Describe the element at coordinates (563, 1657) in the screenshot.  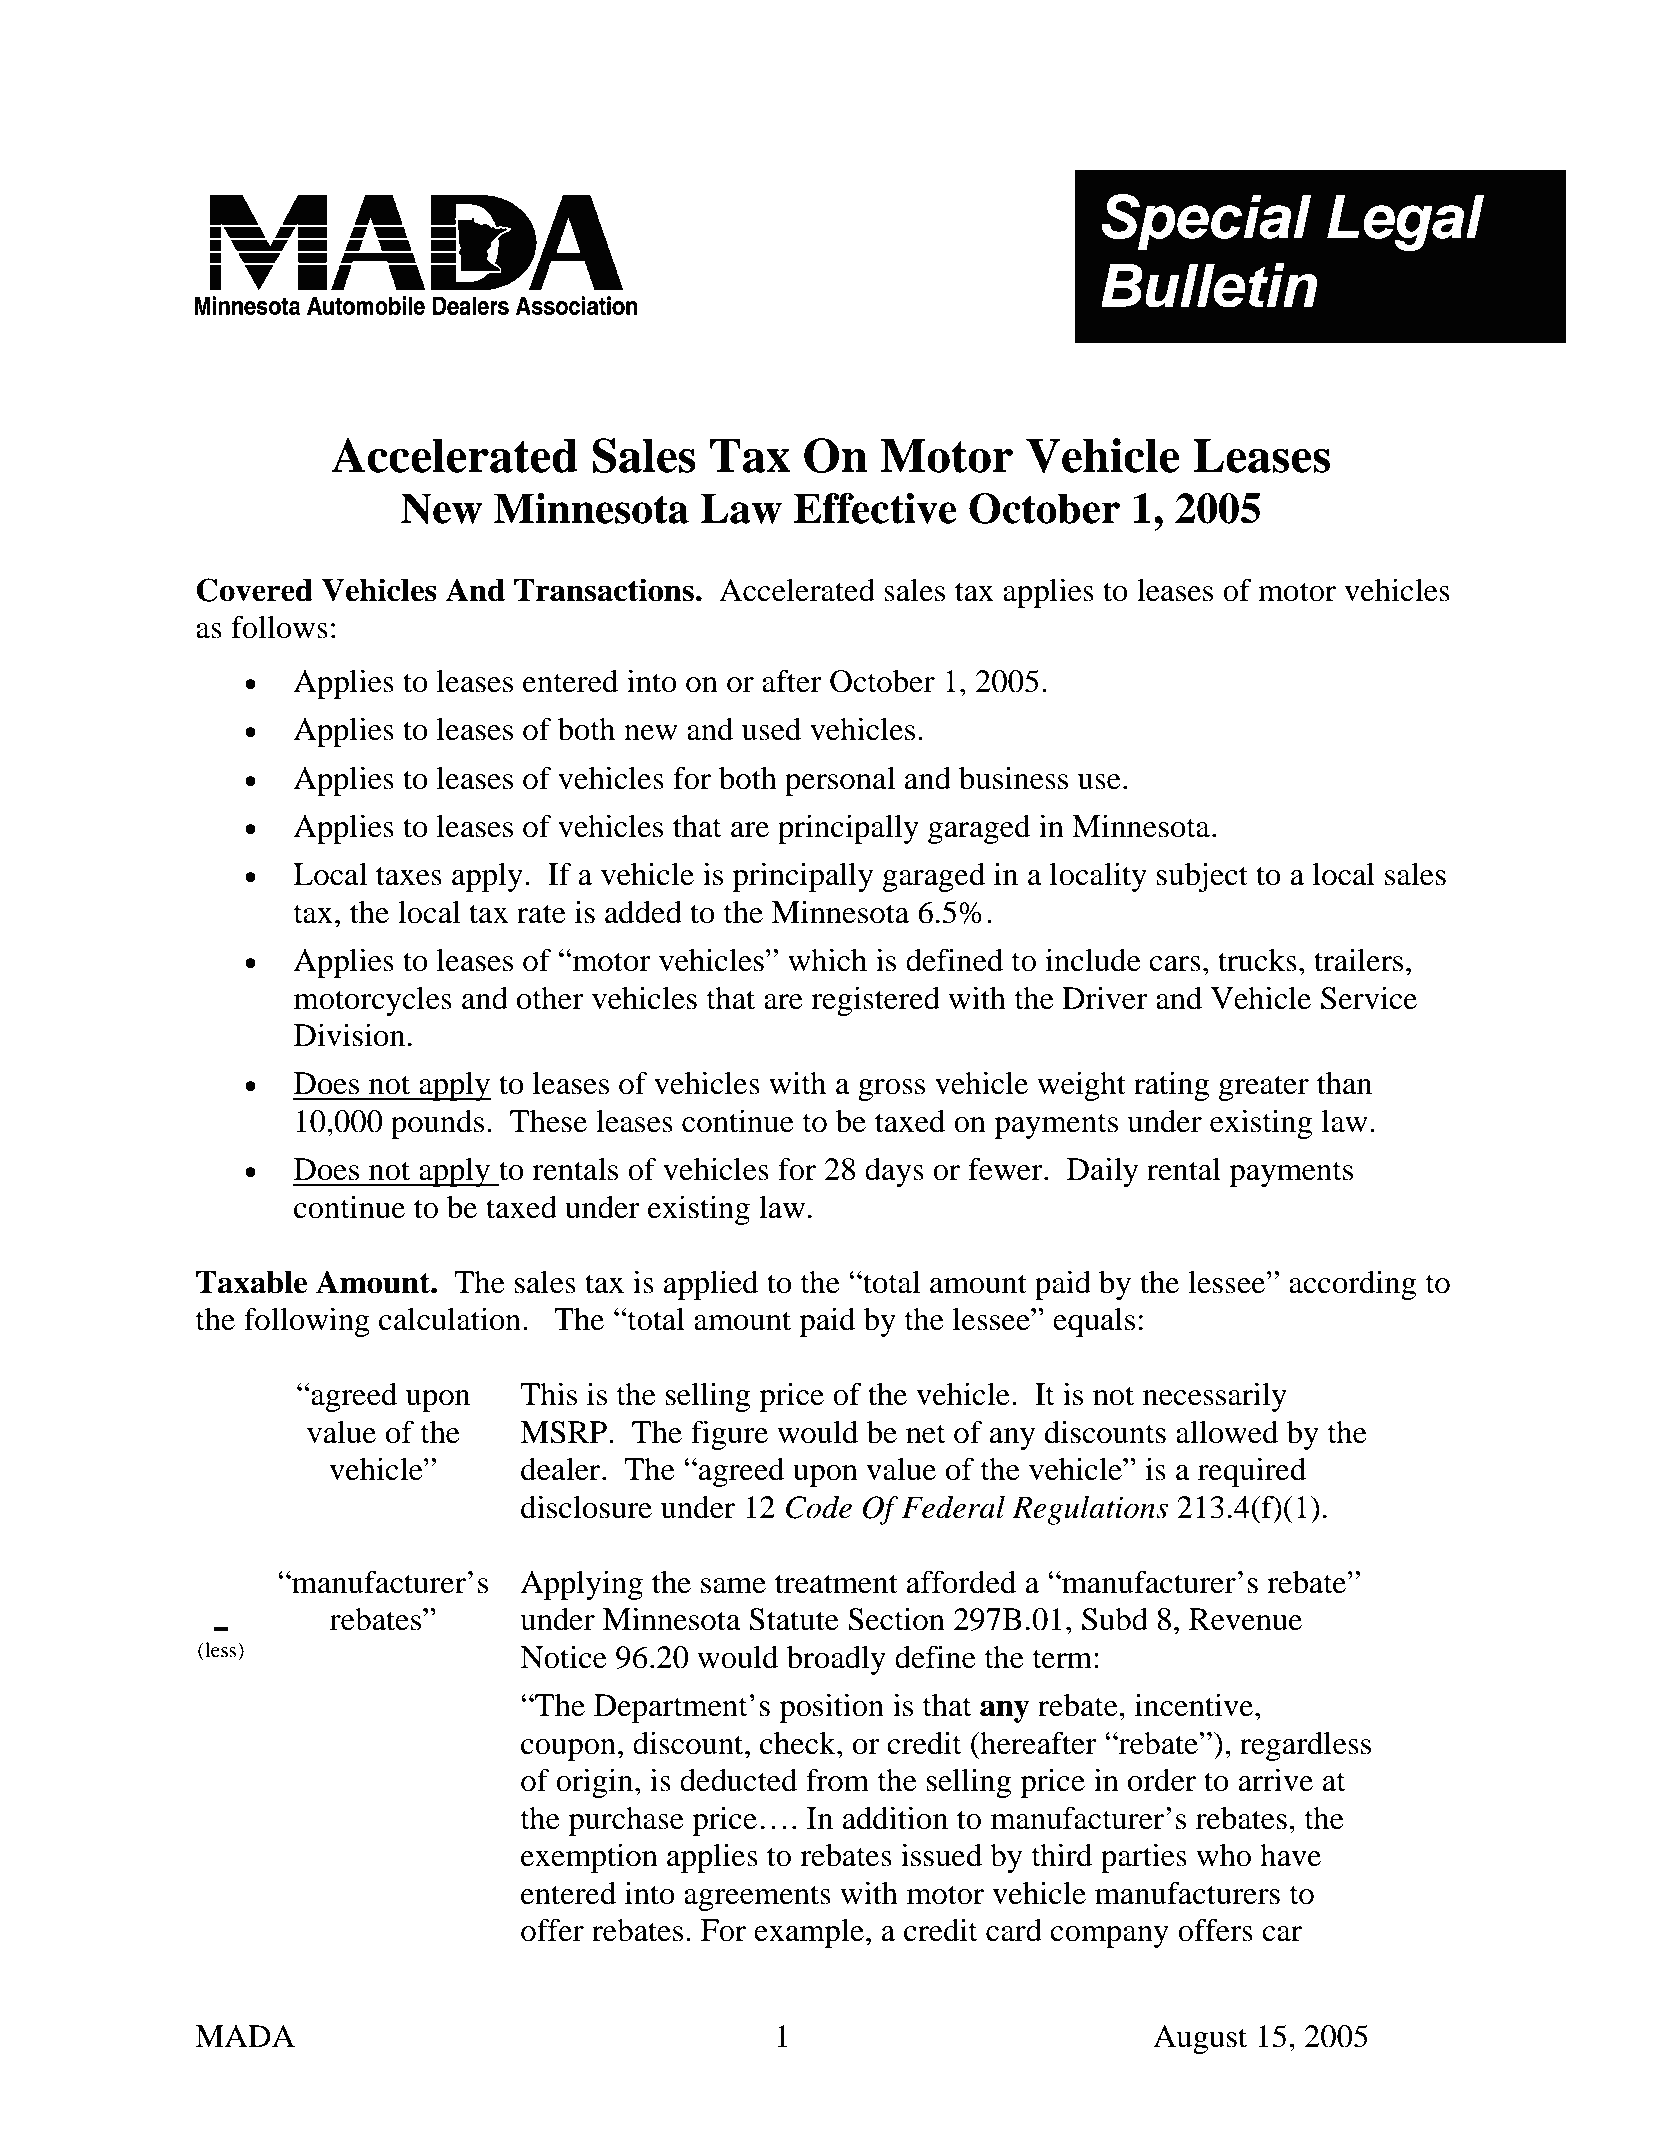
I see `Notice` at that location.
